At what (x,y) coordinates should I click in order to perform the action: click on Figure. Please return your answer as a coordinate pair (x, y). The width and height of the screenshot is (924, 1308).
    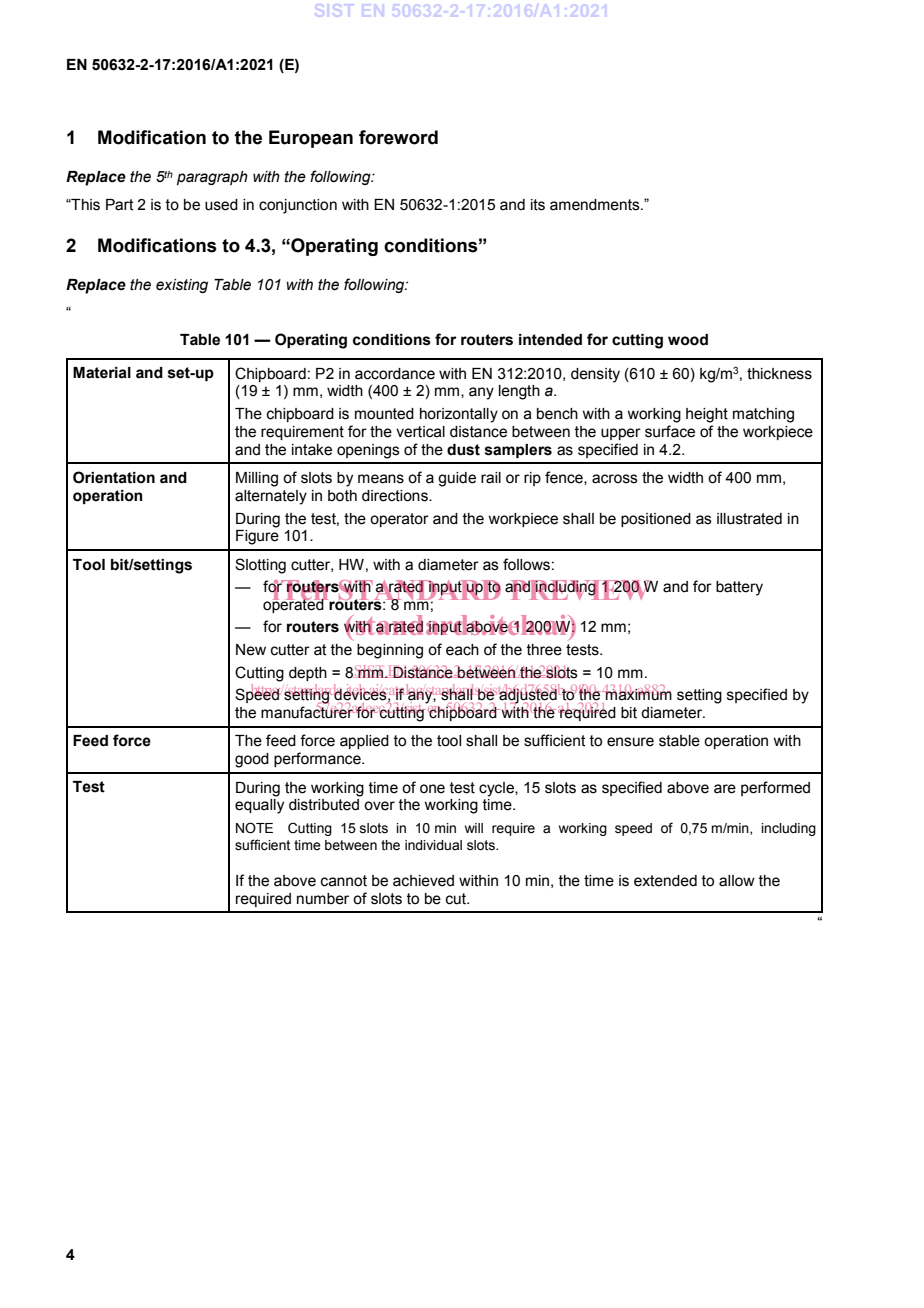
    Looking at the image, I should click on (257, 537).
